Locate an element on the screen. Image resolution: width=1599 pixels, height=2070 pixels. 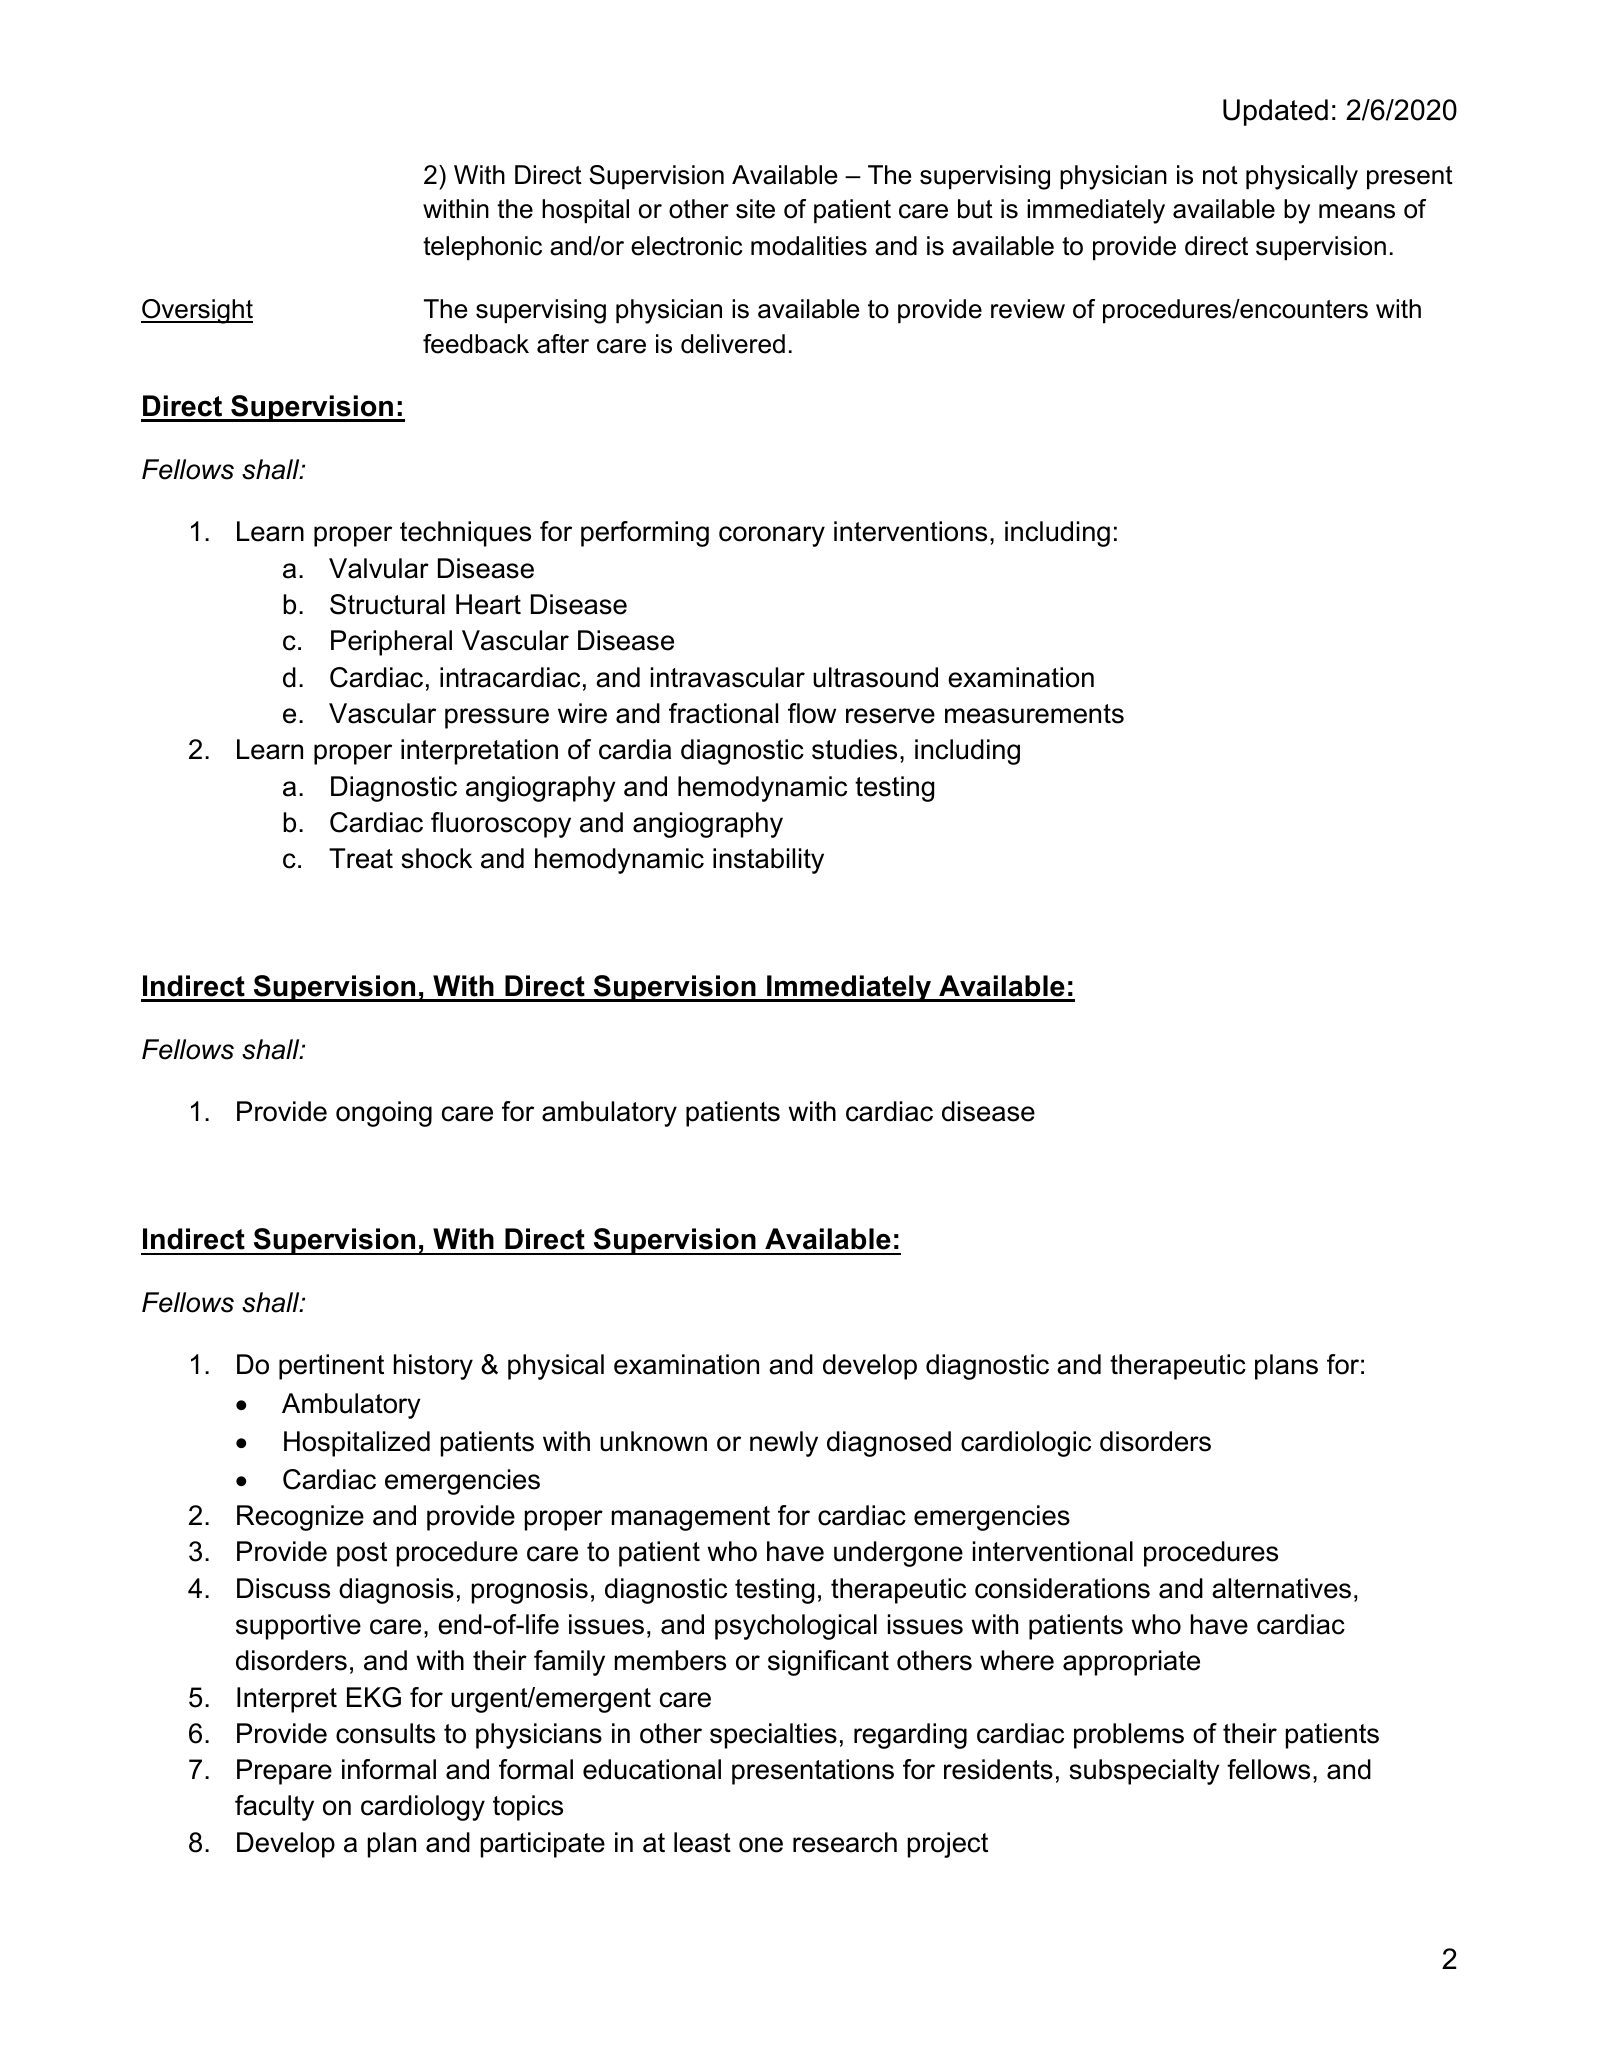
measurements is located at coordinates (1034, 714).
